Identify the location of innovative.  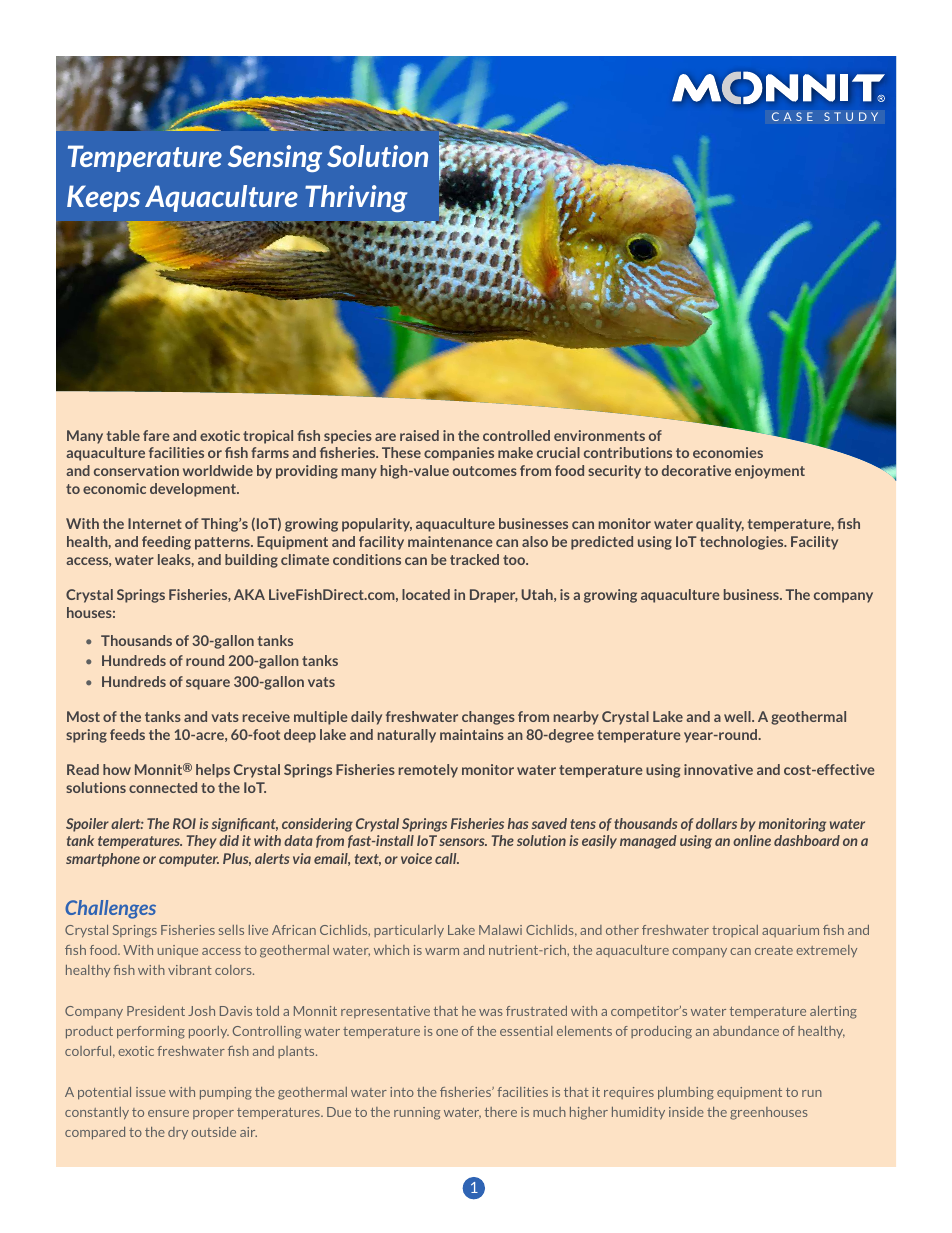
(718, 769).
